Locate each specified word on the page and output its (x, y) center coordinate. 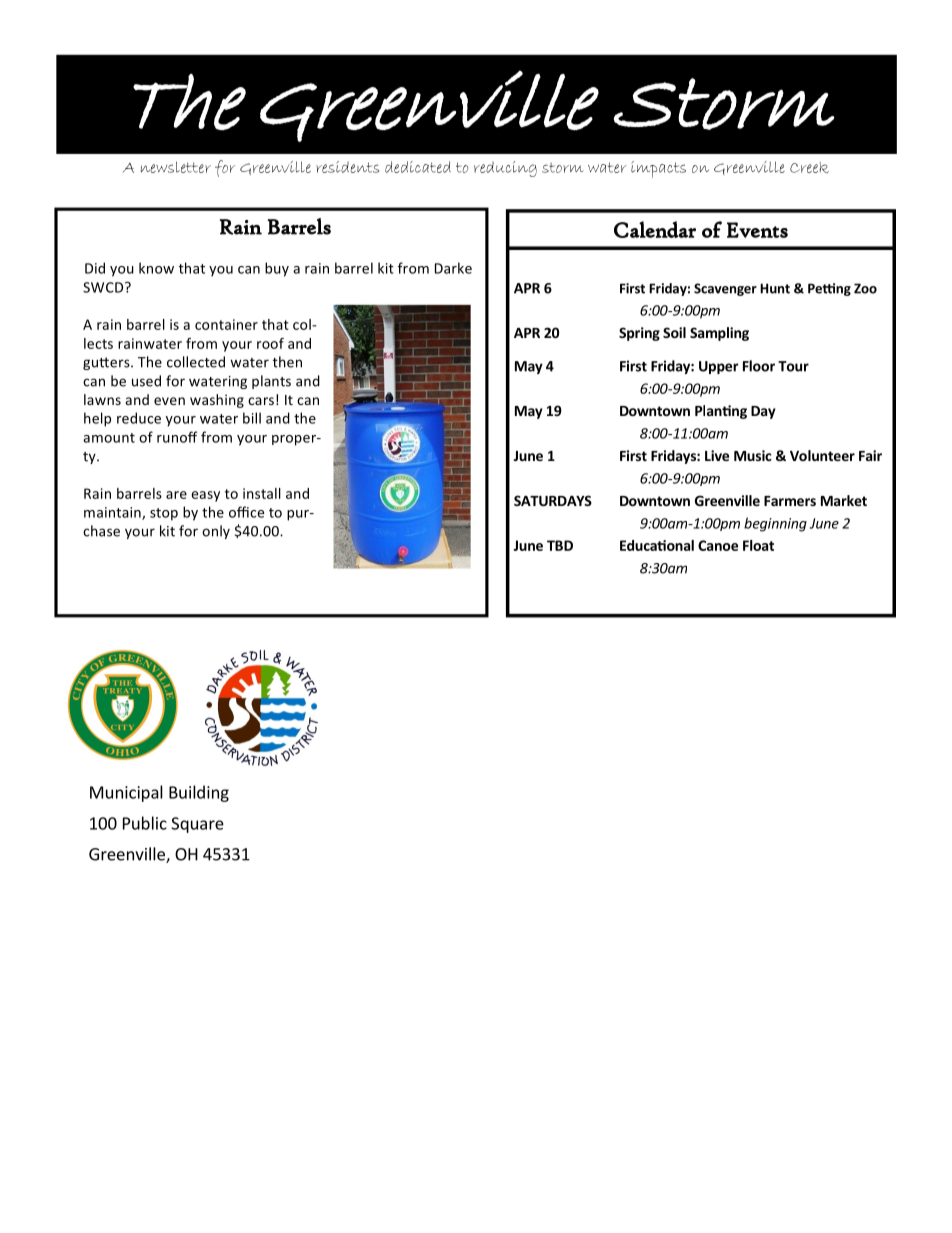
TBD (560, 545)
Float (758, 545)
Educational (657, 545)
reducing (505, 169)
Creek (809, 167)
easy (205, 496)
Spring (639, 334)
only (216, 532)
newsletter (176, 167)
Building (199, 793)
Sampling (719, 334)
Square (197, 825)
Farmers (790, 501)
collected (196, 362)
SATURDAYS (553, 500)
